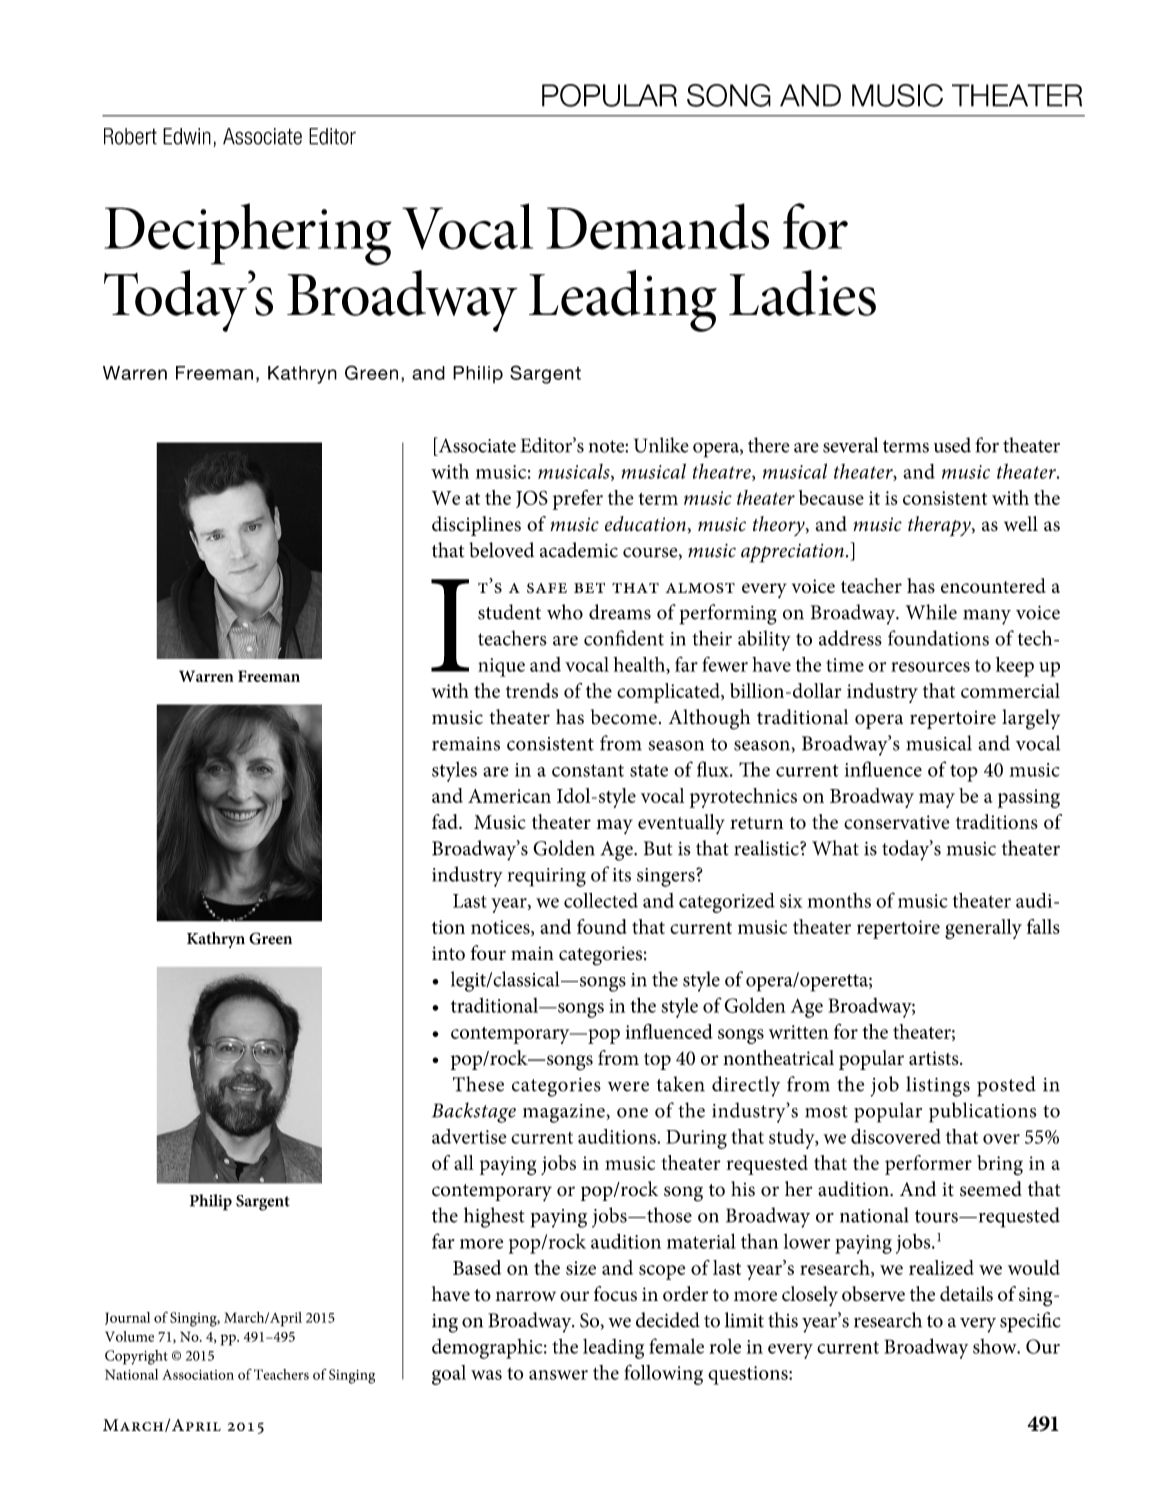 The image size is (1163, 1505). I want to click on answer, so click(558, 1375).
